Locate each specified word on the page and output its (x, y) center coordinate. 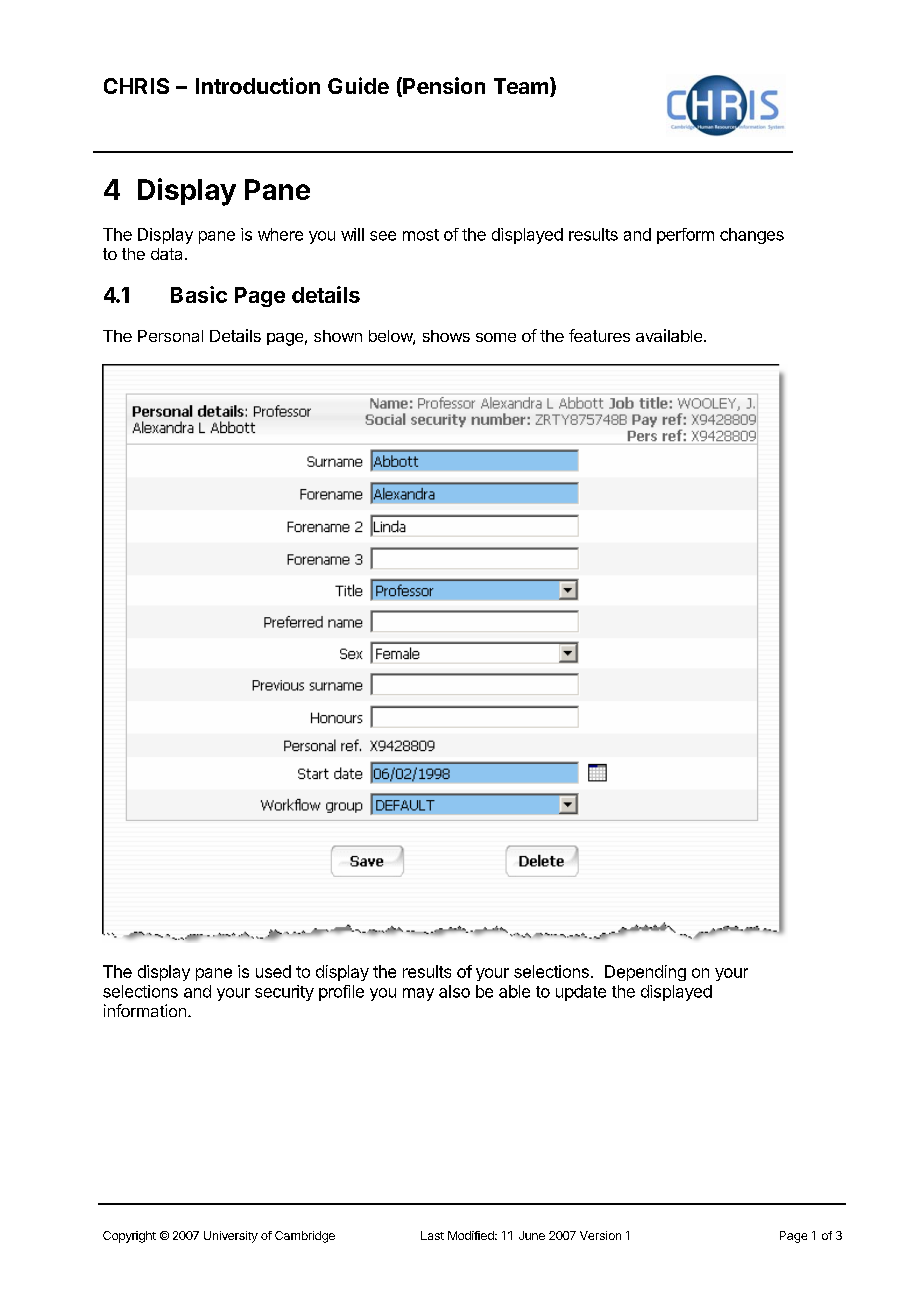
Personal (170, 336)
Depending (645, 973)
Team (521, 86)
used (273, 971)
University (231, 1237)
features (599, 335)
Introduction (258, 85)
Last (432, 1235)
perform (685, 236)
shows (446, 336)
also (454, 991)
